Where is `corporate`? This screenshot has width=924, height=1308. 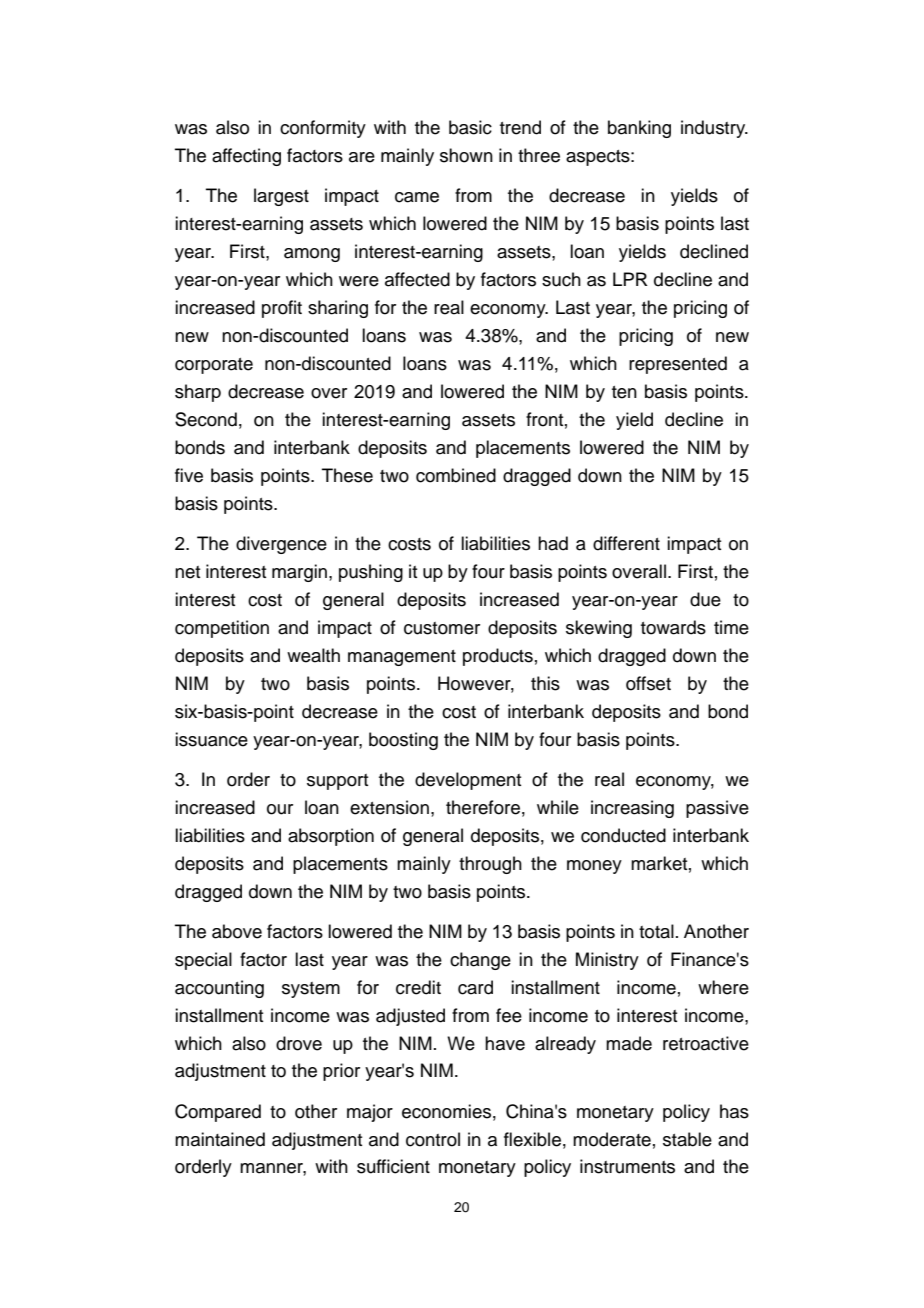
corporate is located at coordinates (214, 366).
